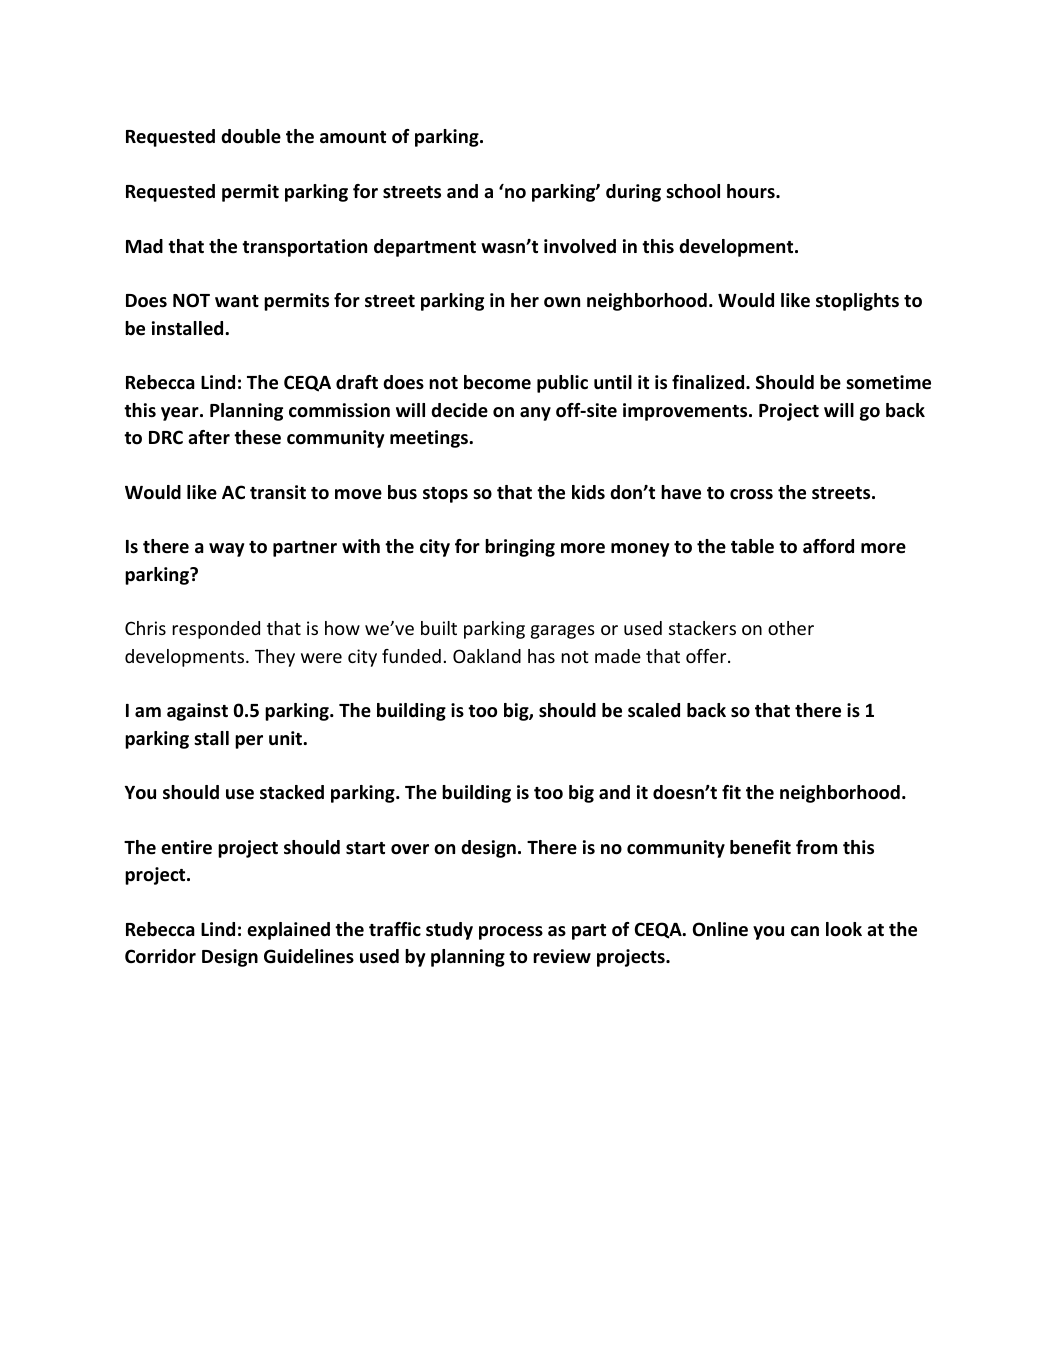 The image size is (1058, 1369). I want to click on school, so click(693, 191).
